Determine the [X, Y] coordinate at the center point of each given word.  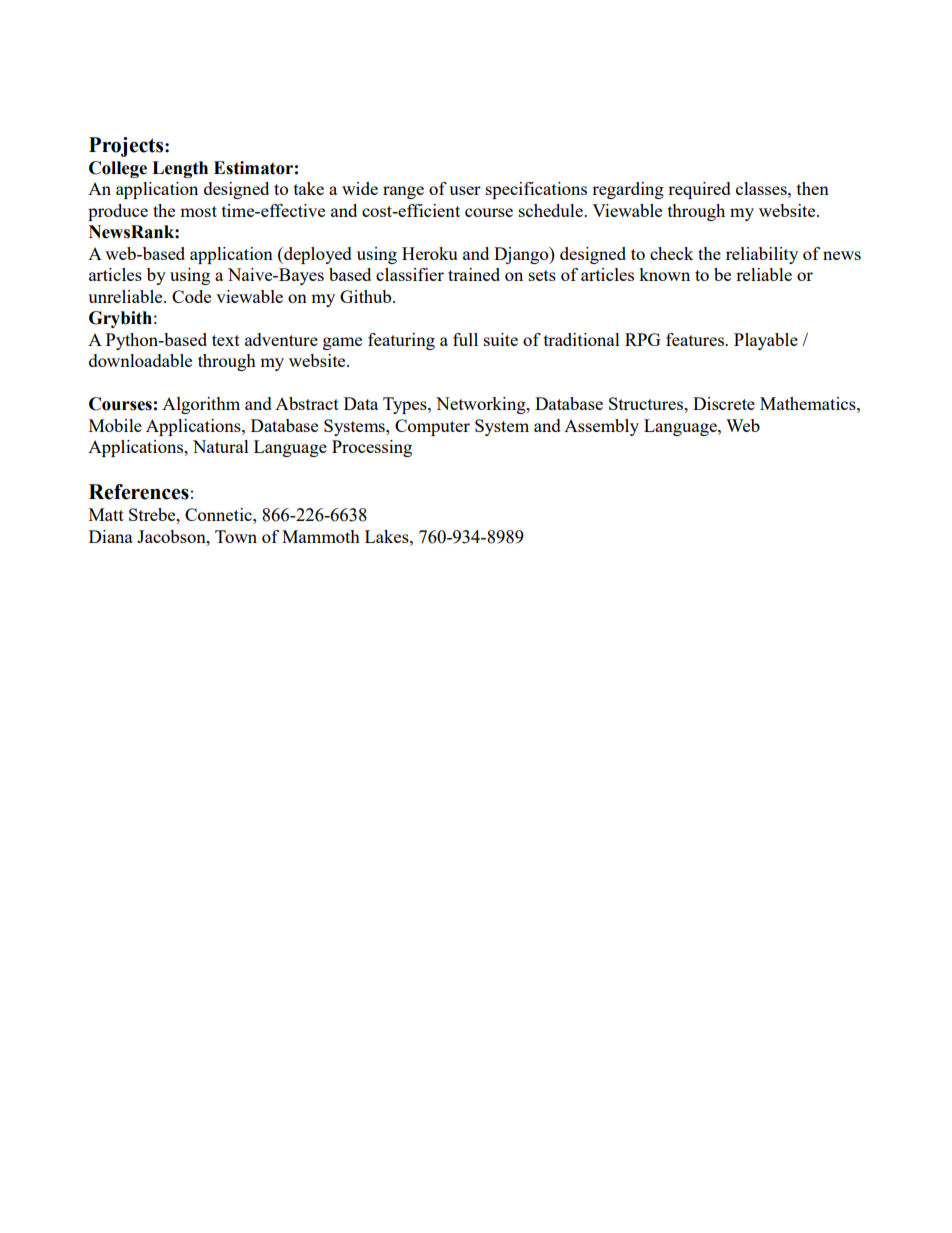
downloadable [140, 360]
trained [474, 274]
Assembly [601, 427]
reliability [762, 255]
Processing [372, 448]
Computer [432, 427]
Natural [221, 446]
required [699, 190]
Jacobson [172, 536]
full [465, 339]
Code [191, 296]
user [465, 190]
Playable [766, 341]
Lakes [388, 536]
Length [180, 169]
